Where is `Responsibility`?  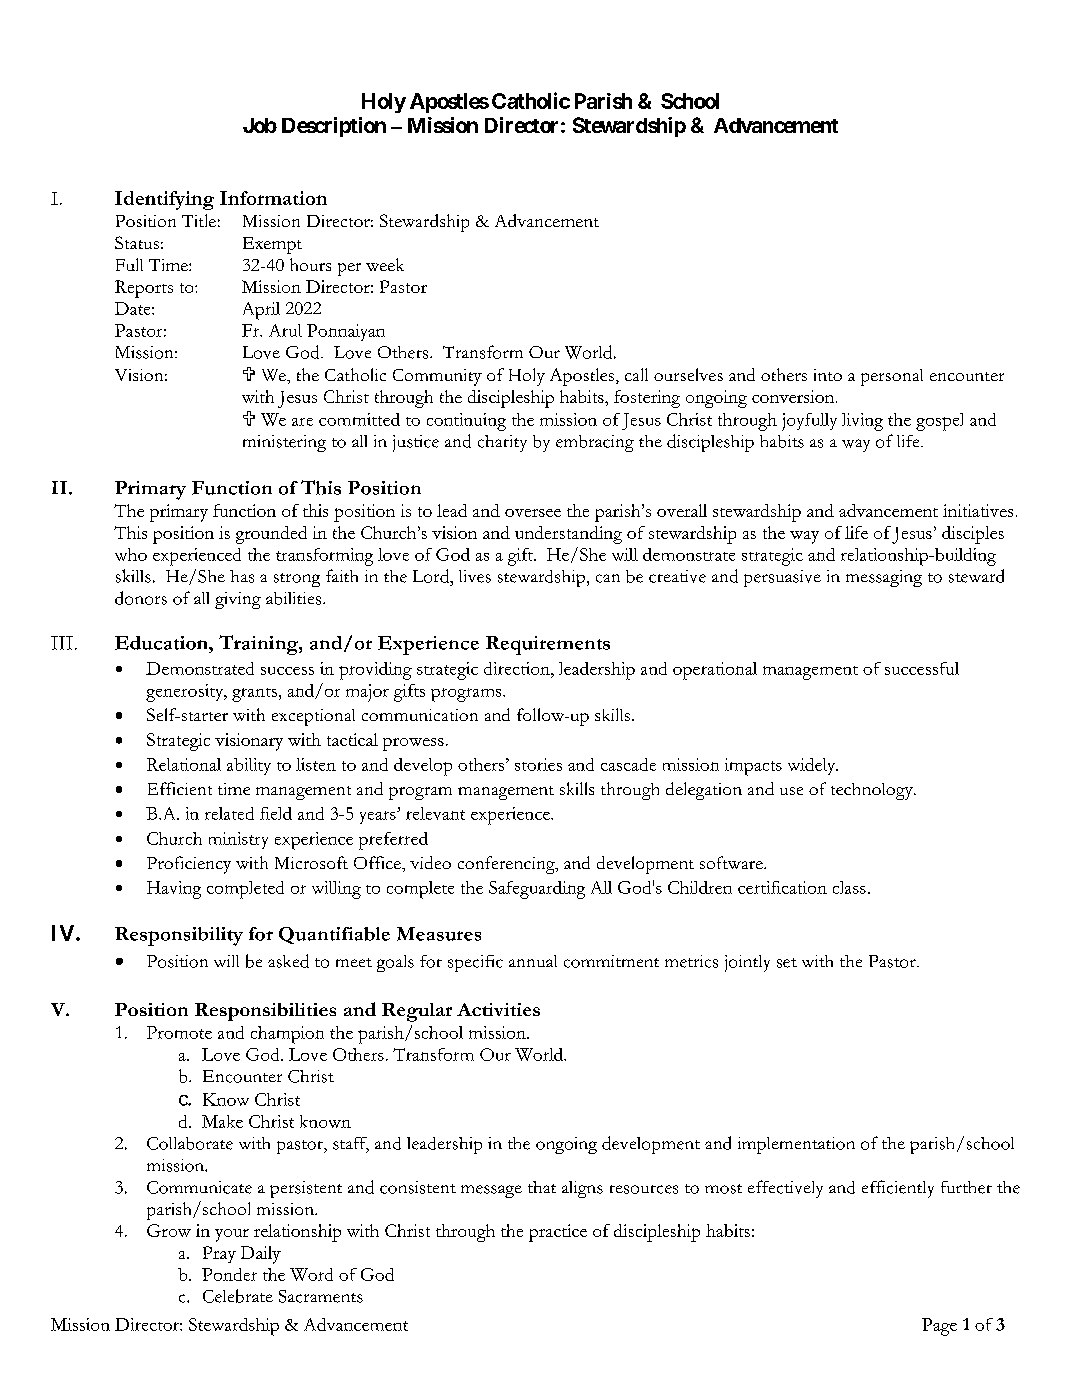 Responsibility is located at coordinates (179, 936).
